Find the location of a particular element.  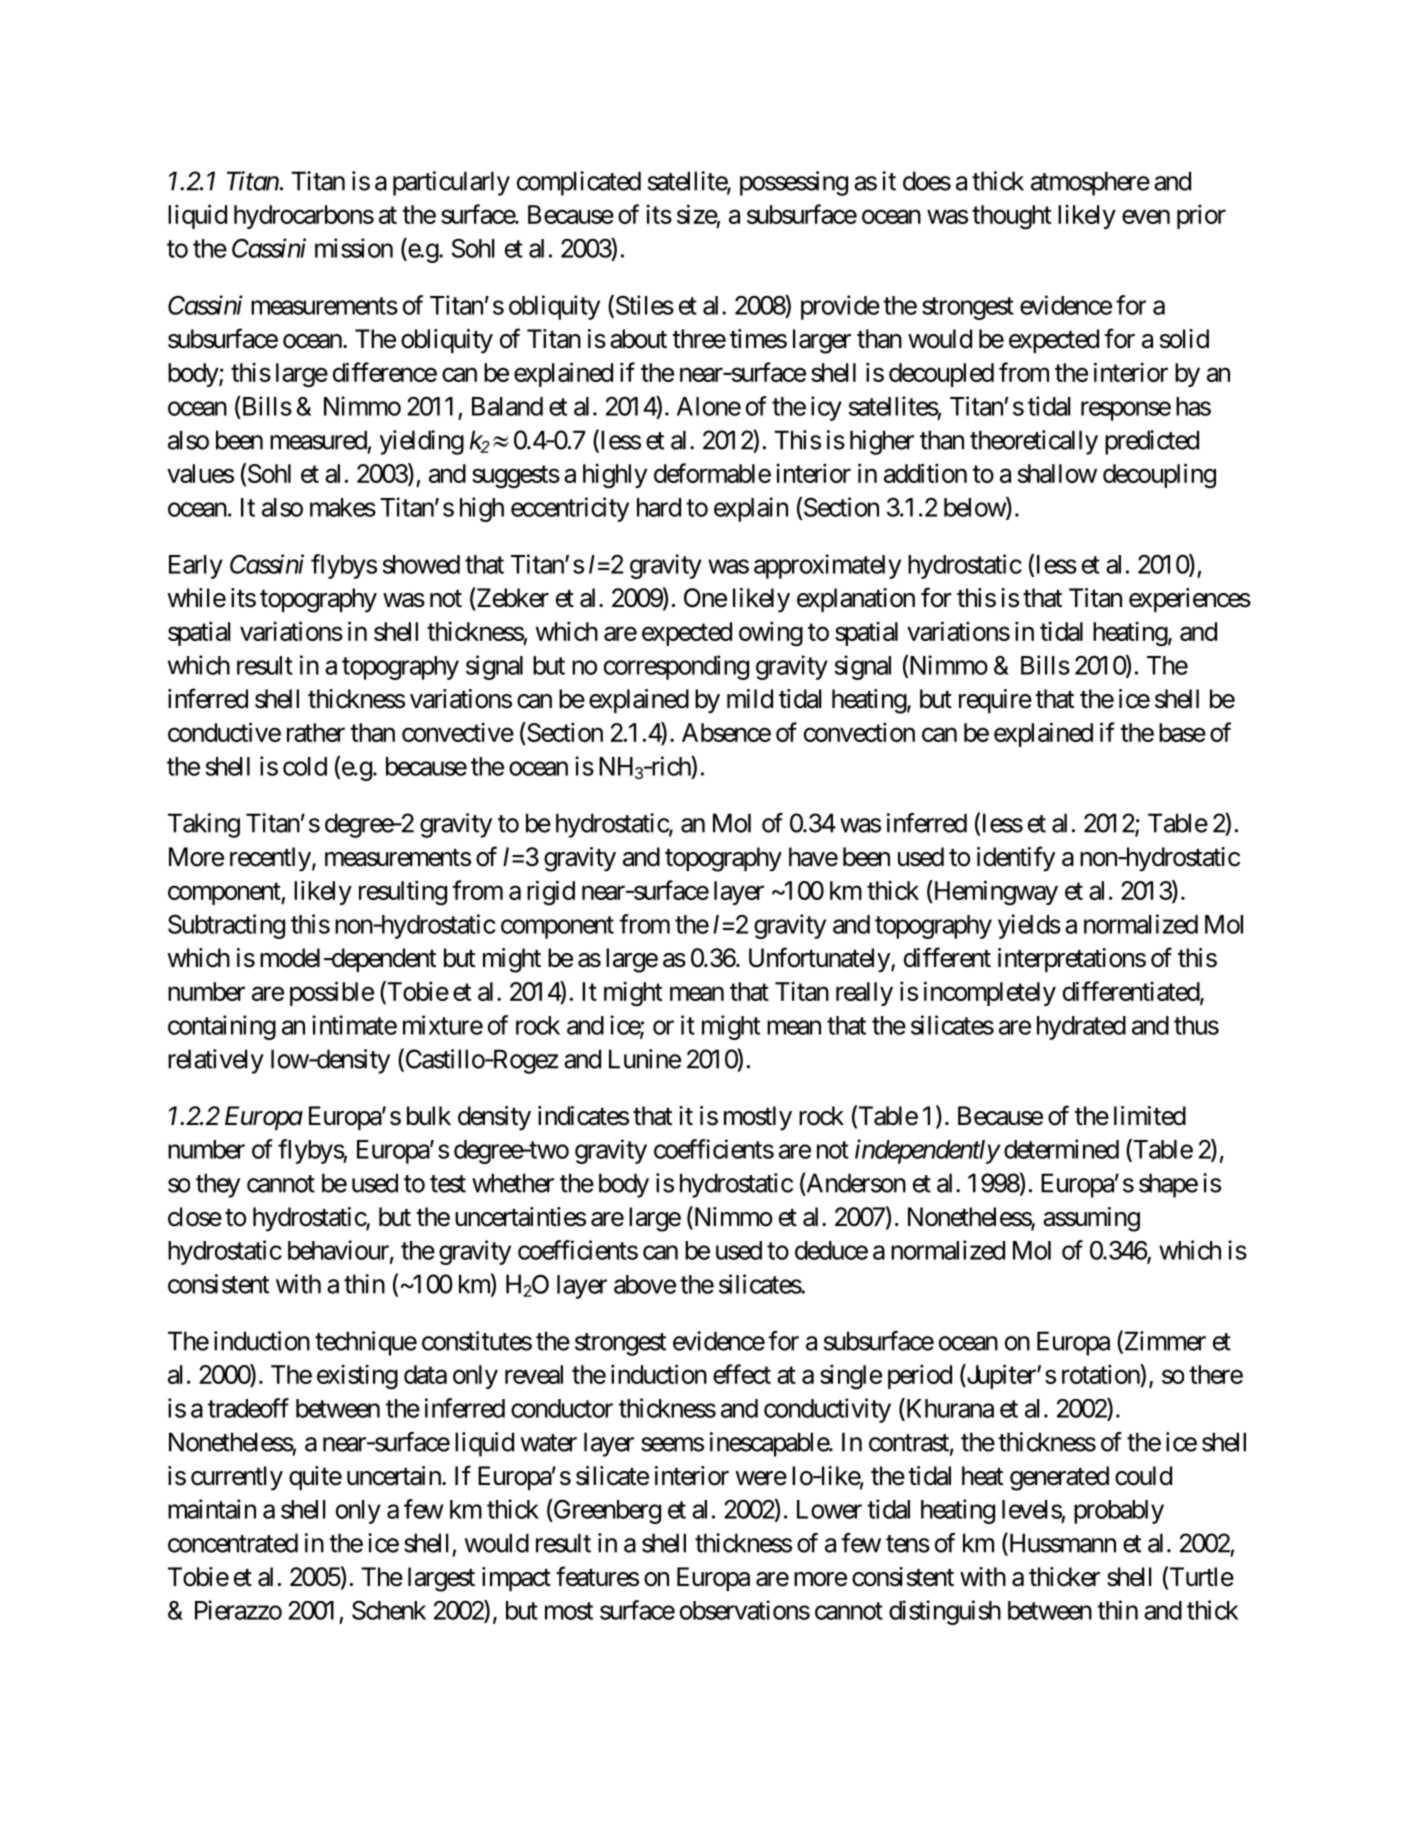

showed is located at coordinates (421, 564).
